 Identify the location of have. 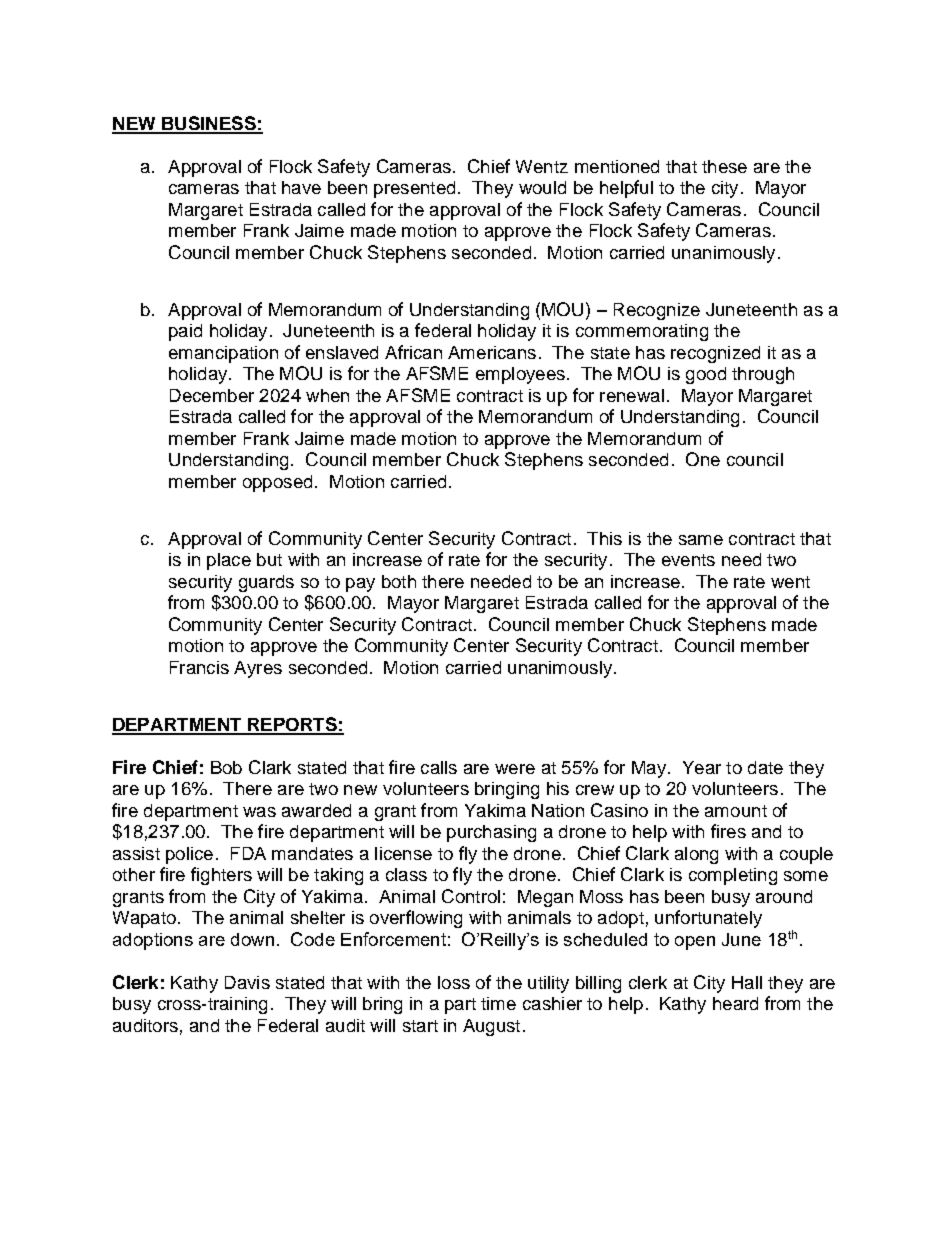
(301, 187).
